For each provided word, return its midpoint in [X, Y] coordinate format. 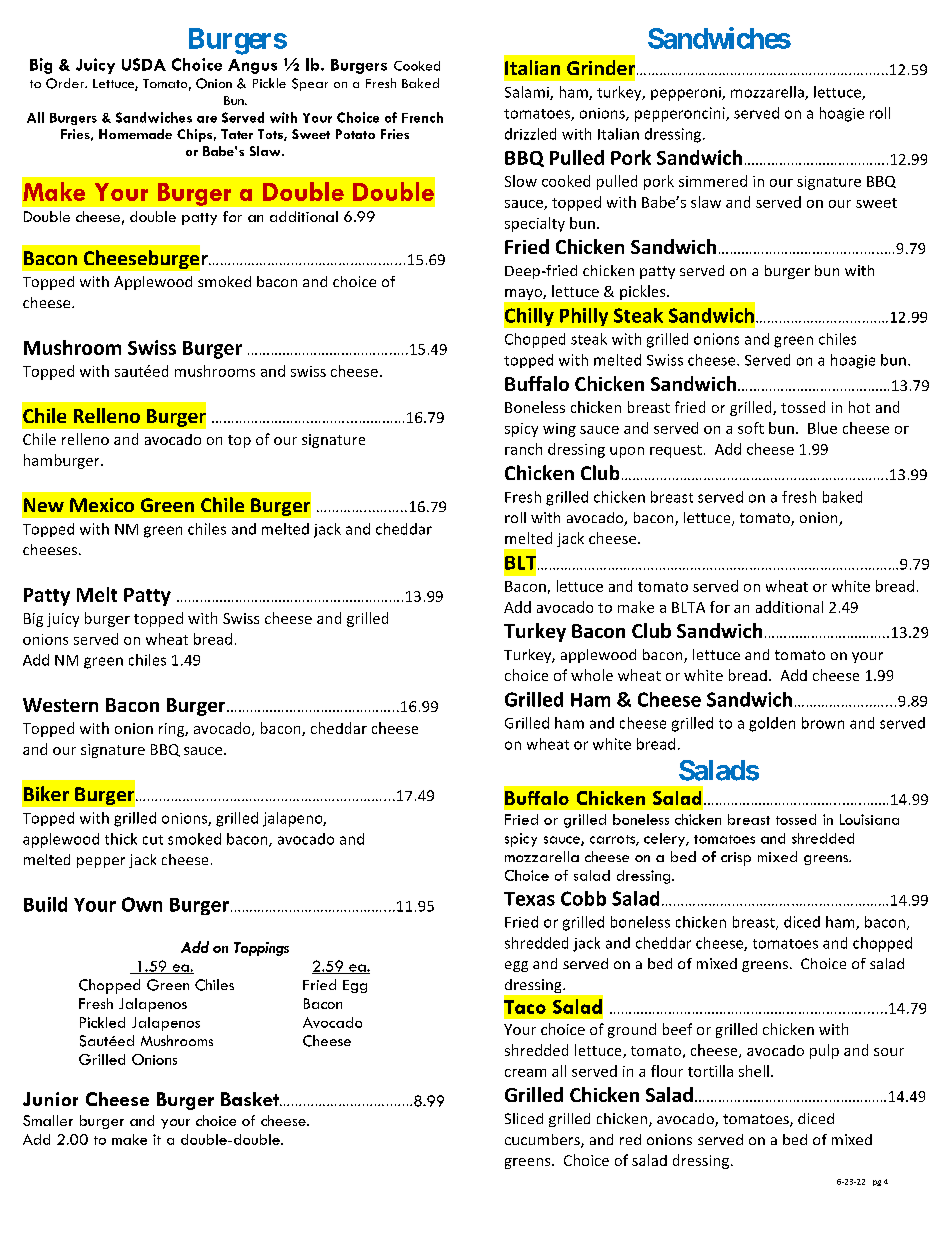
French [422, 117]
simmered [713, 181]
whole [592, 675]
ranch [523, 449]
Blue [822, 428]
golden [772, 724]
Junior [50, 1099]
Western [60, 705]
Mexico [102, 505]
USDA [144, 64]
